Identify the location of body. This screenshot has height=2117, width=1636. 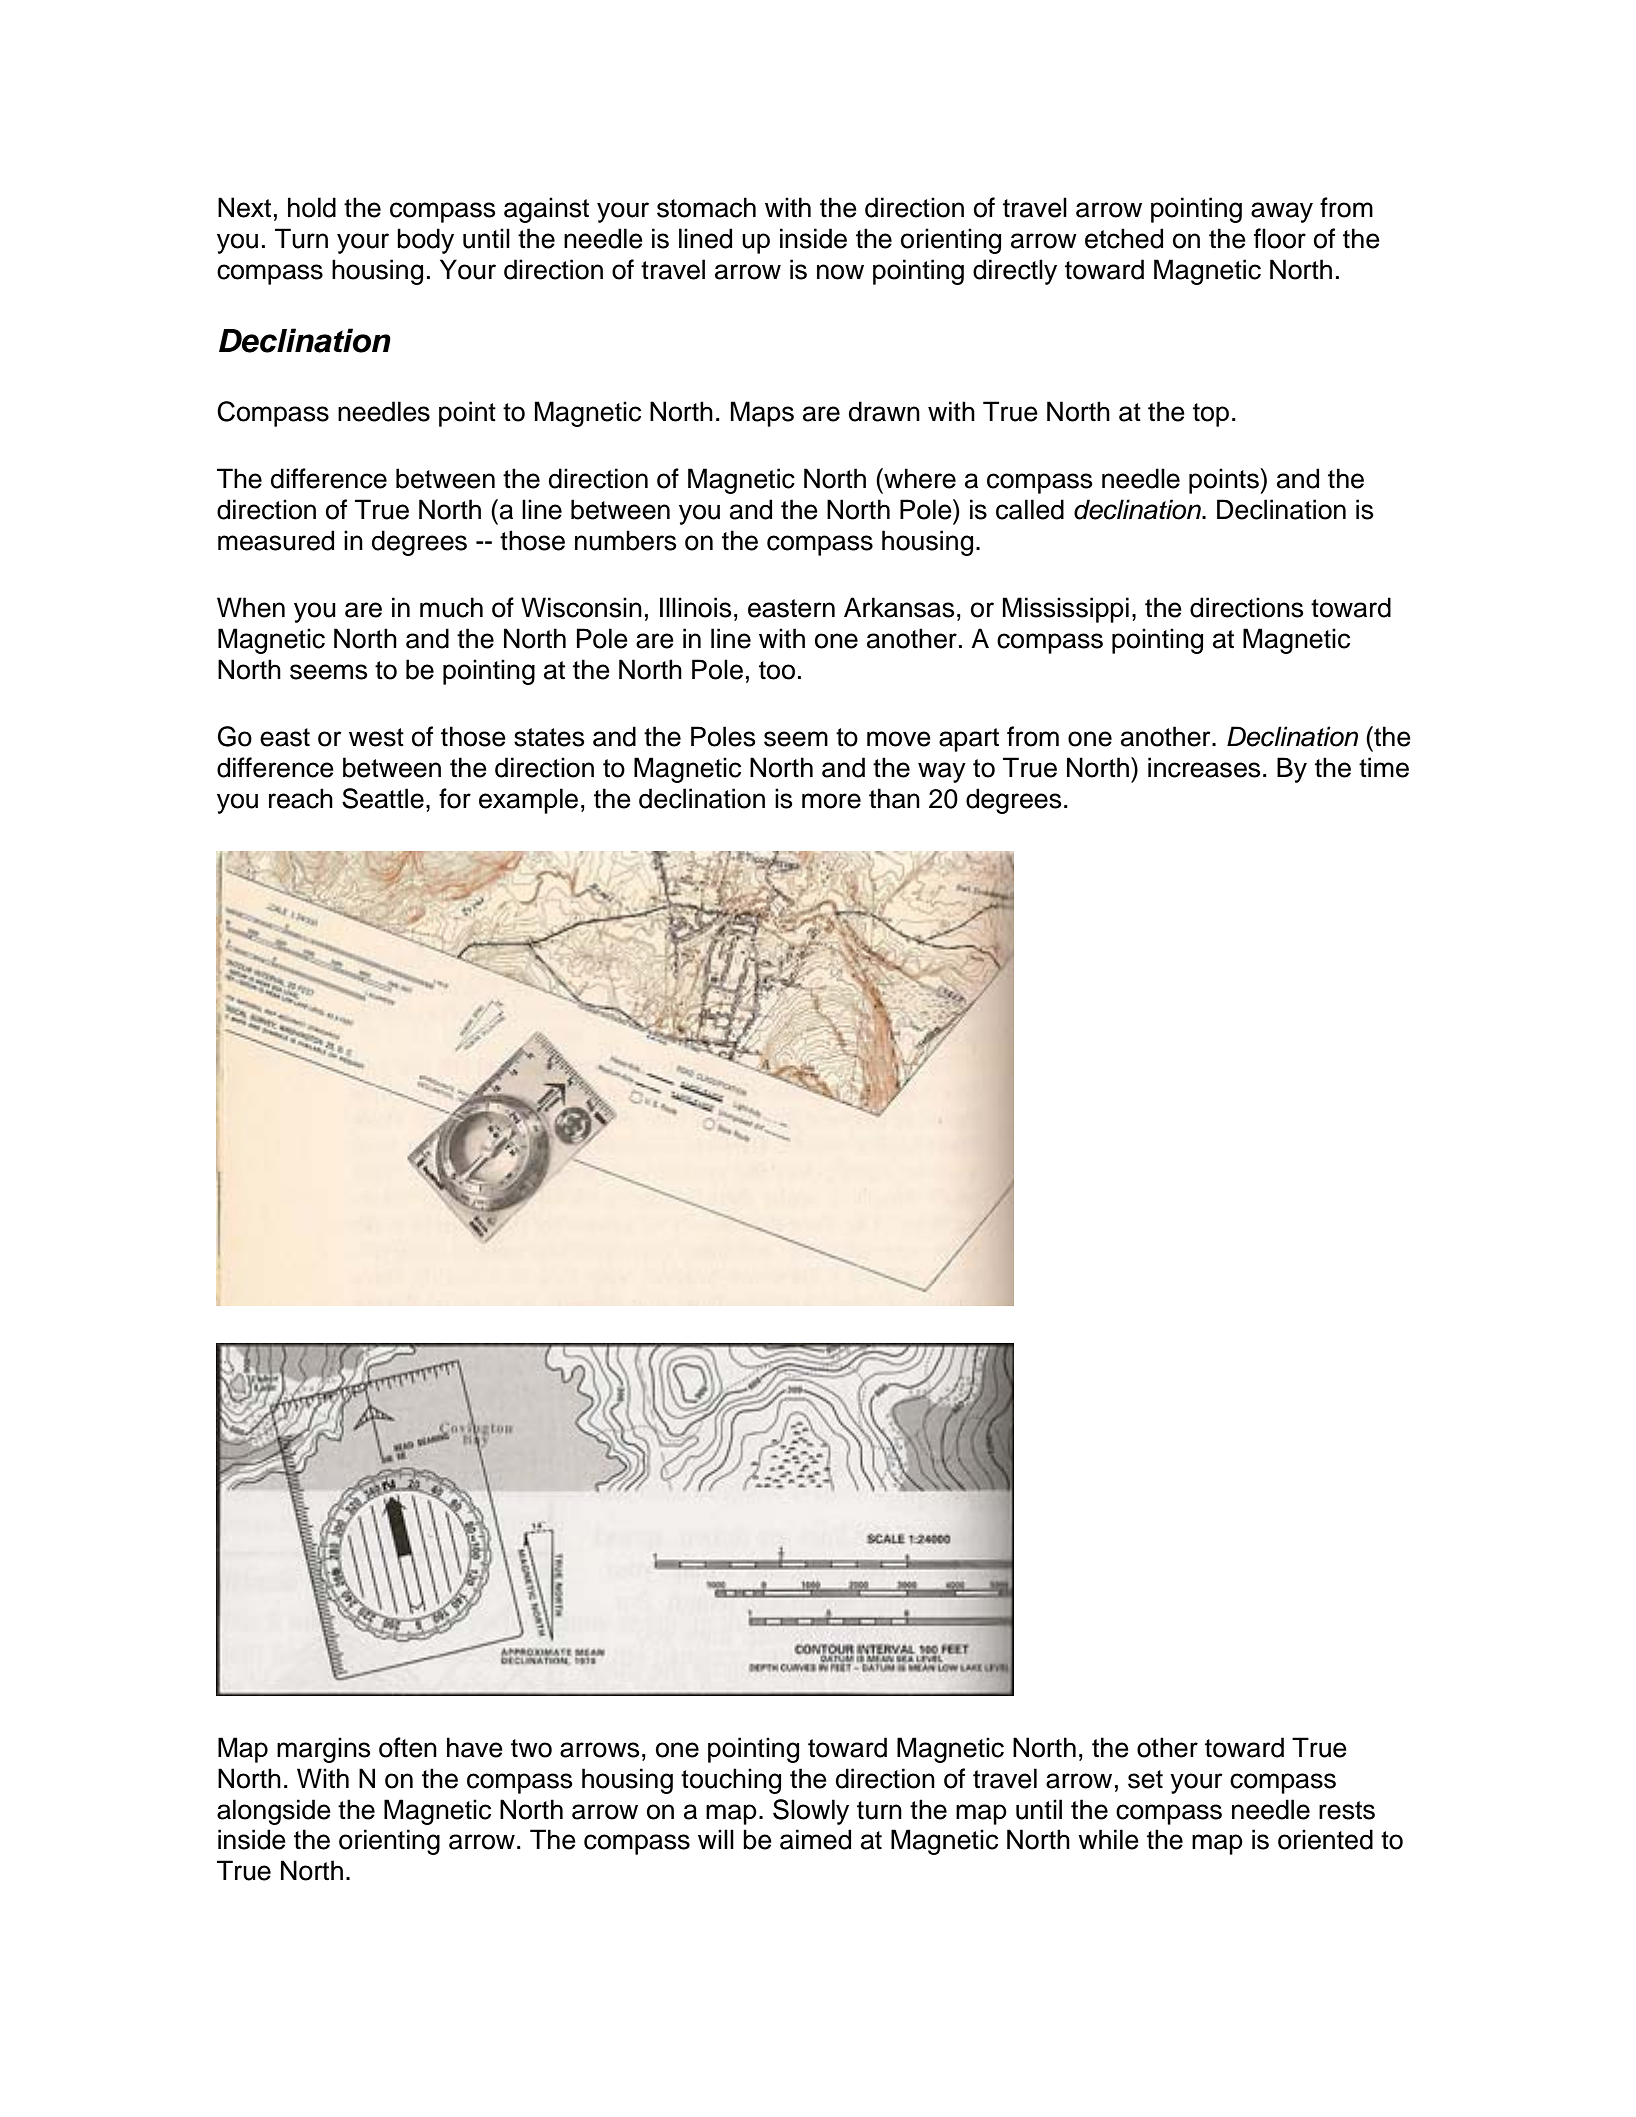
(425, 241).
